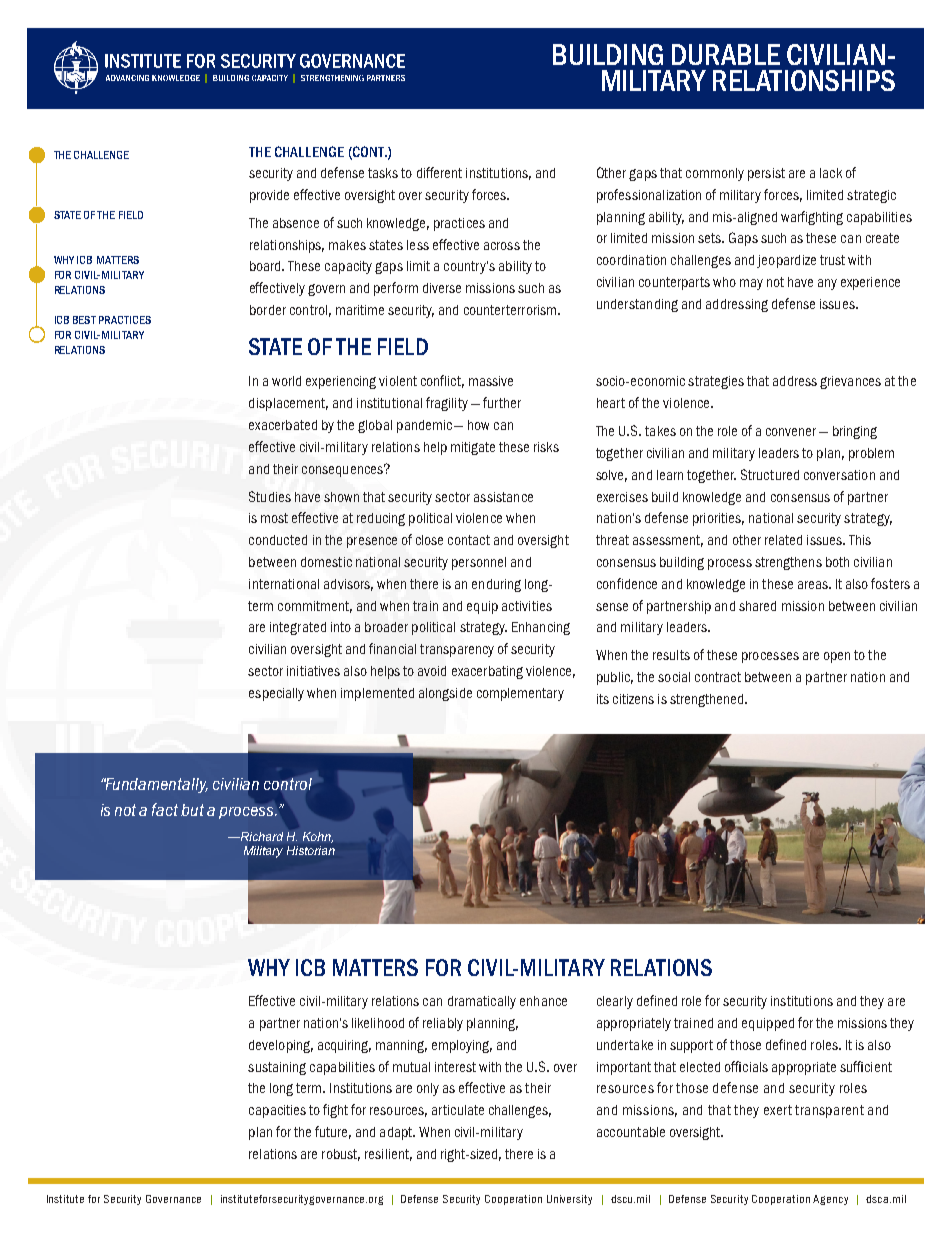  Describe the element at coordinates (269, 196) in the screenshot. I see `provide` at that location.
